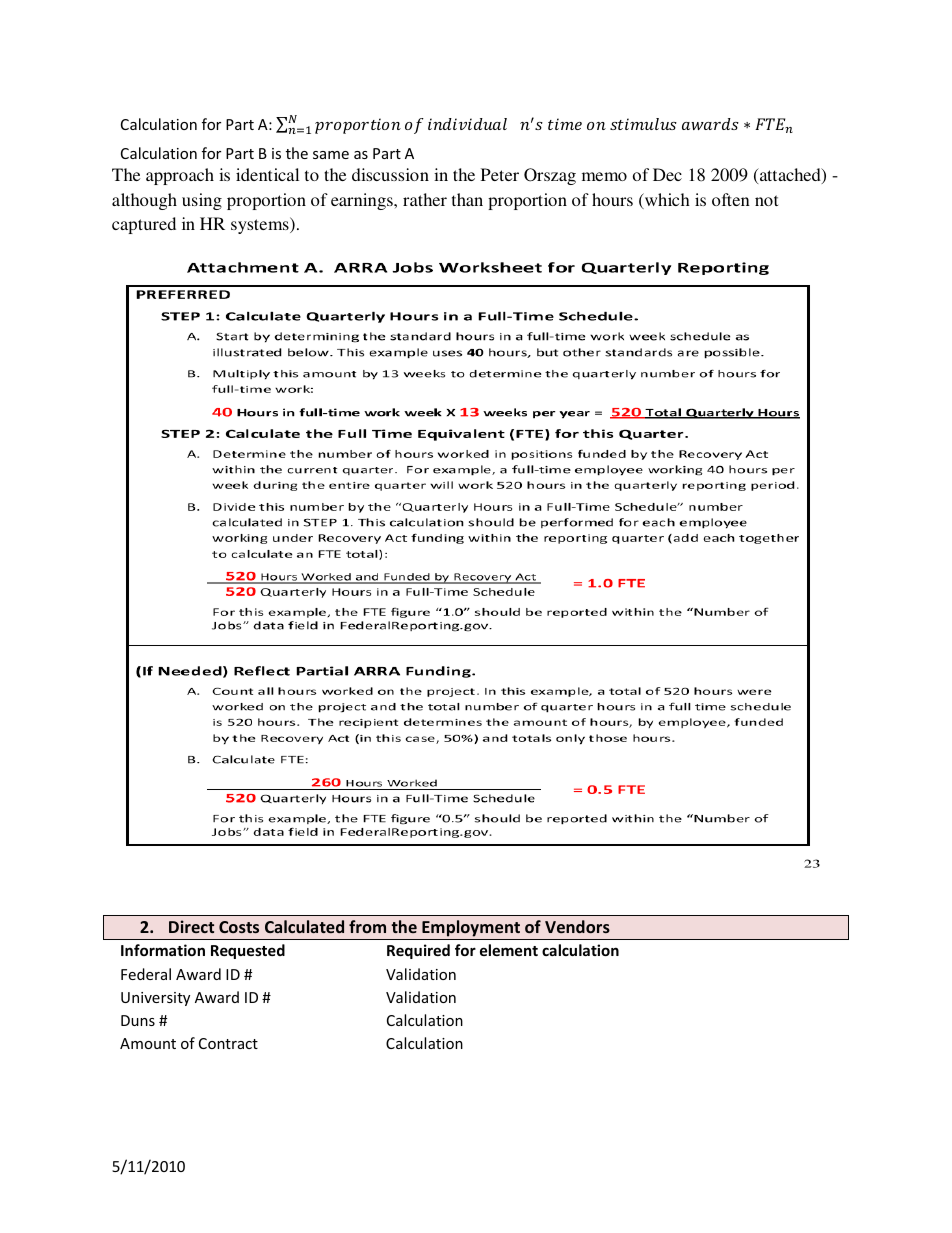 This screenshot has height=1233, width=952. I want to click on Employment, so click(471, 928).
